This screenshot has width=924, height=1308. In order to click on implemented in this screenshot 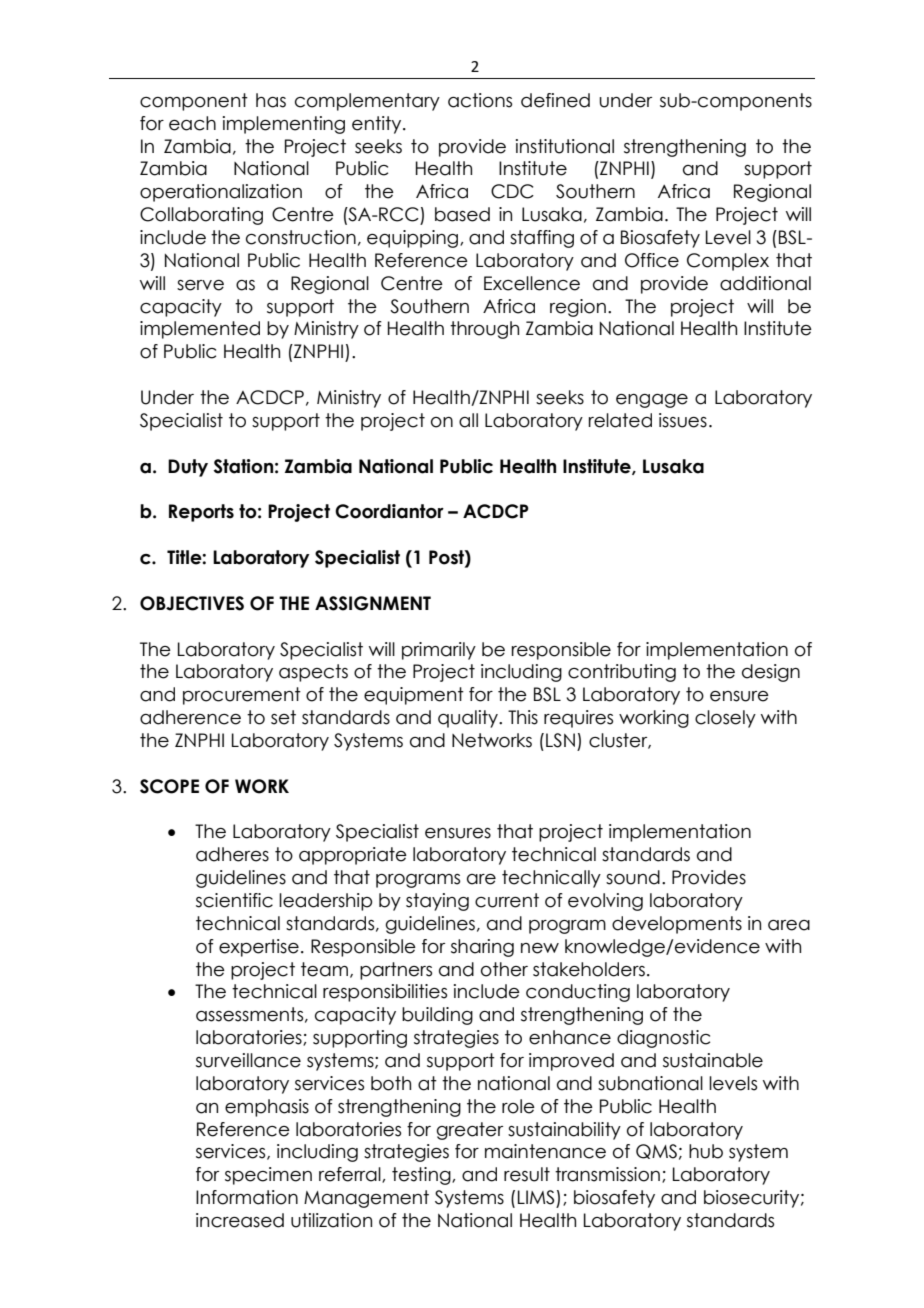, I will do `click(200, 330)`.
